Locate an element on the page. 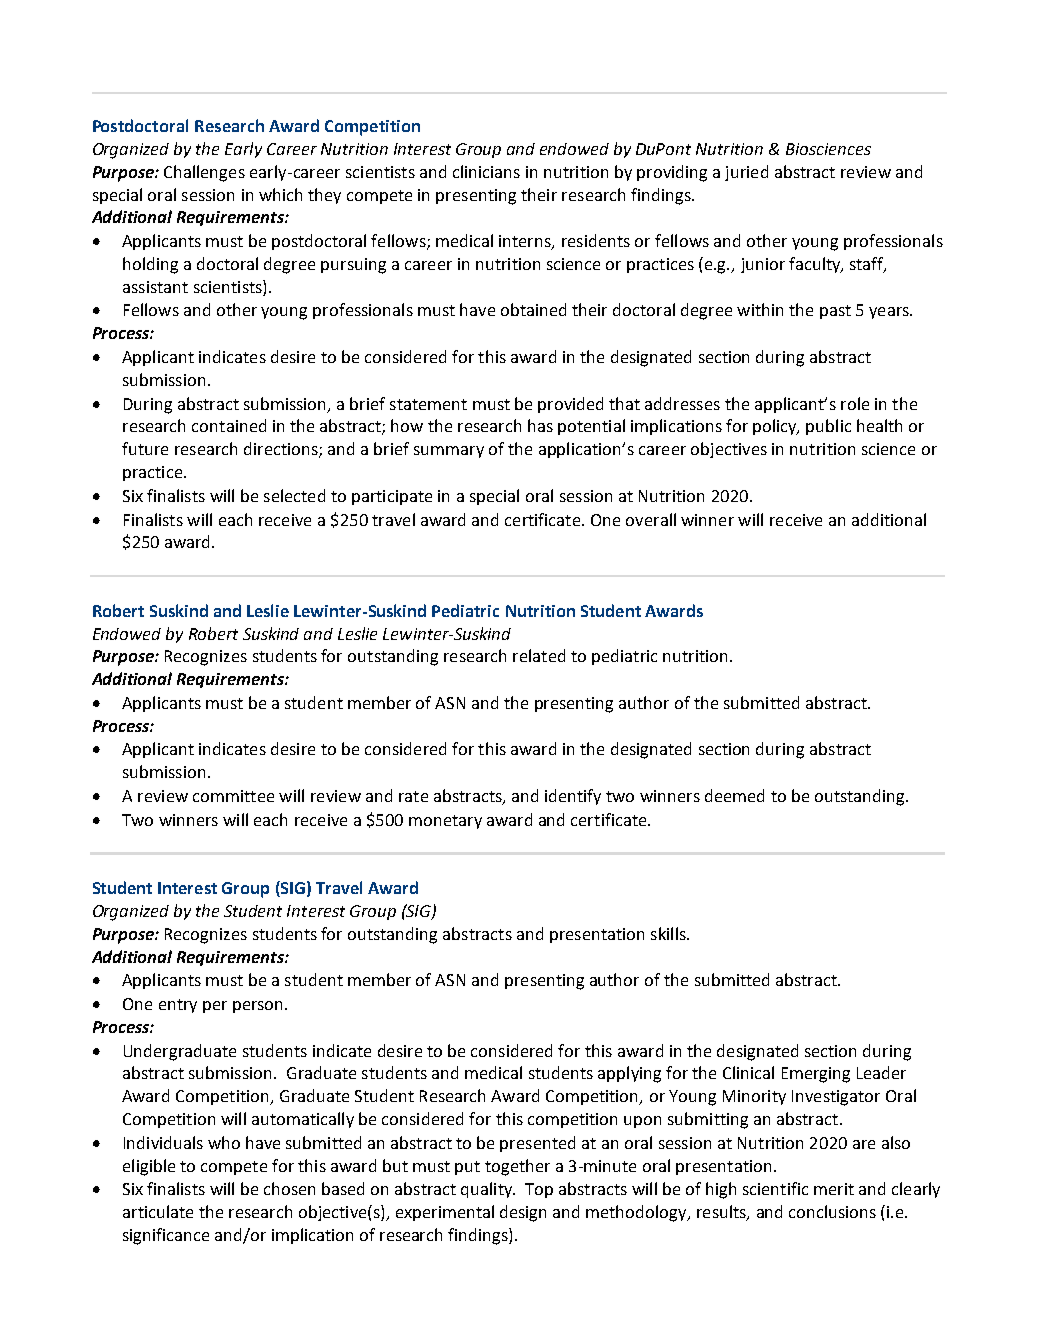 The image size is (1038, 1344). chosen is located at coordinates (289, 1188).
